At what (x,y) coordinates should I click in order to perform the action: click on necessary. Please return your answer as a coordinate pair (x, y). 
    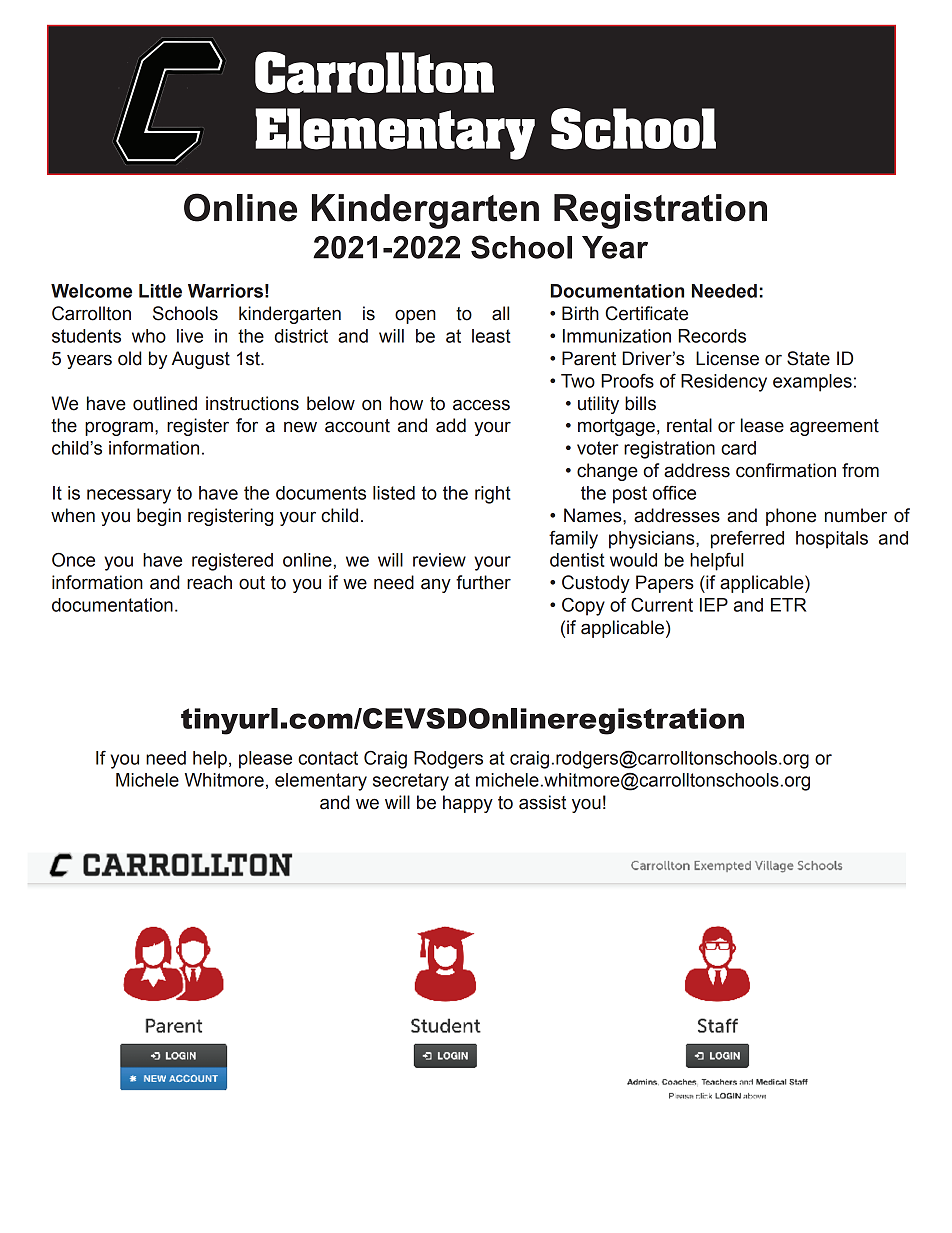
    Looking at the image, I should click on (129, 496).
